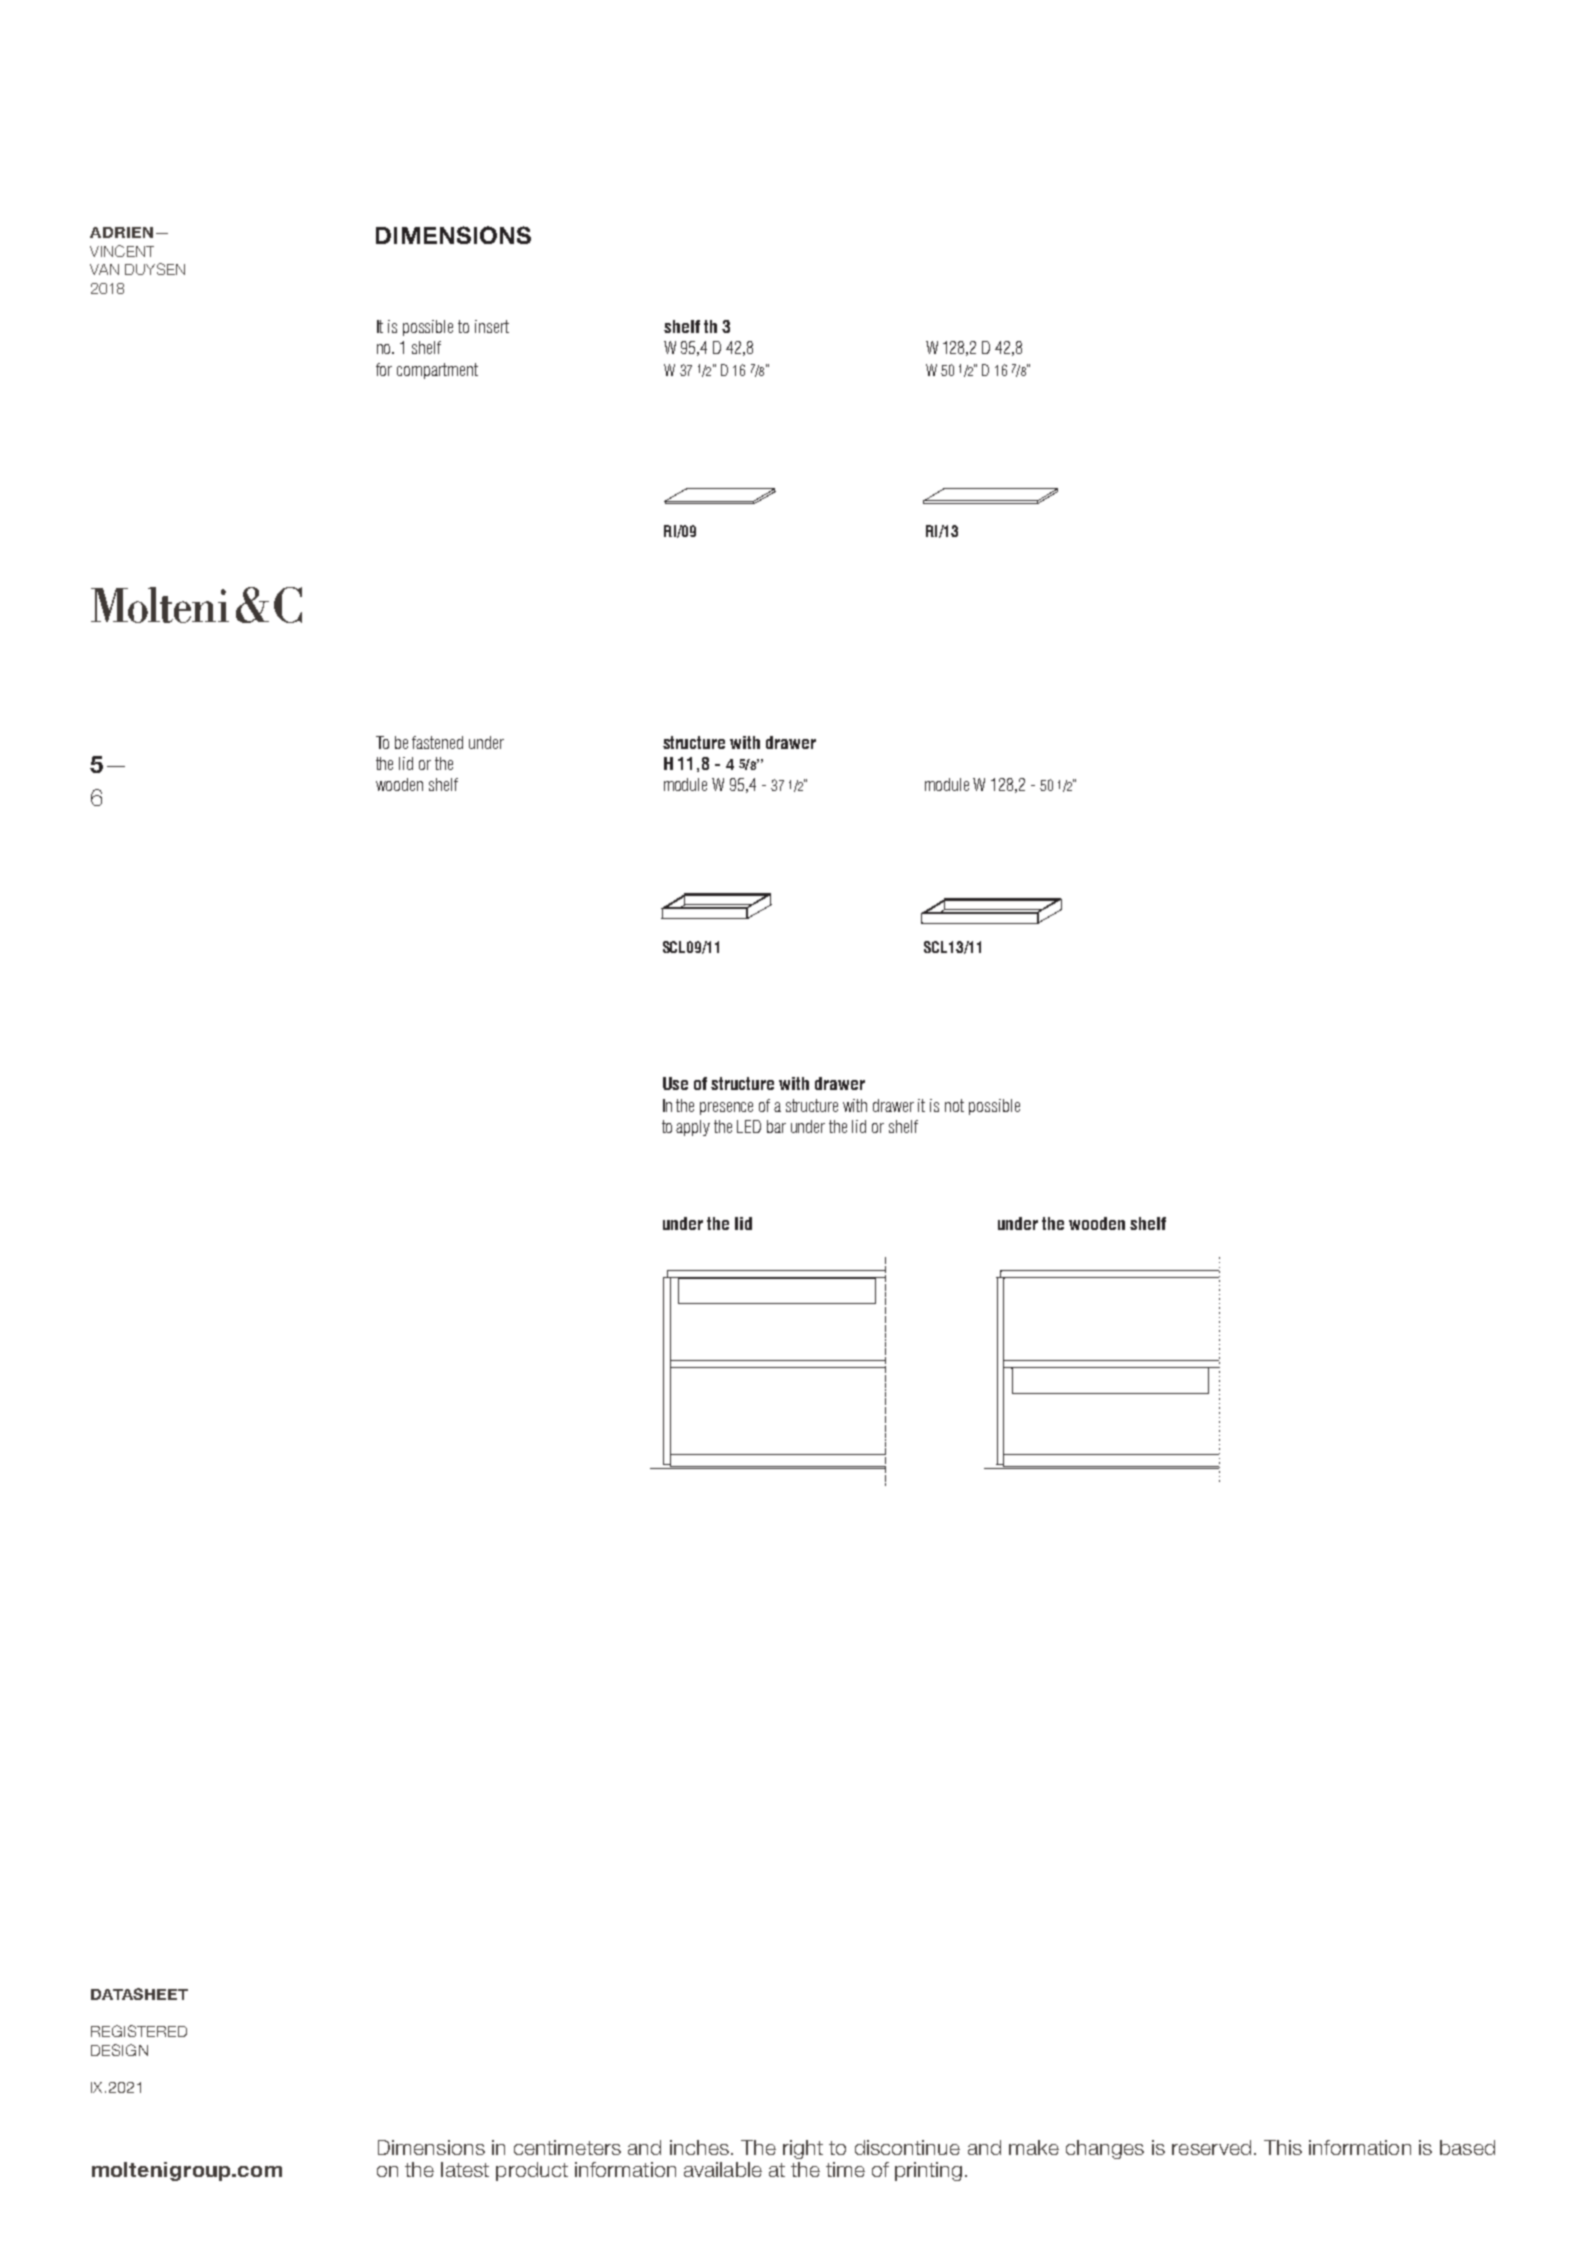 The image size is (1587, 2244). What do you see at coordinates (119, 2050) in the screenshot?
I see `DESIGN` at bounding box center [119, 2050].
